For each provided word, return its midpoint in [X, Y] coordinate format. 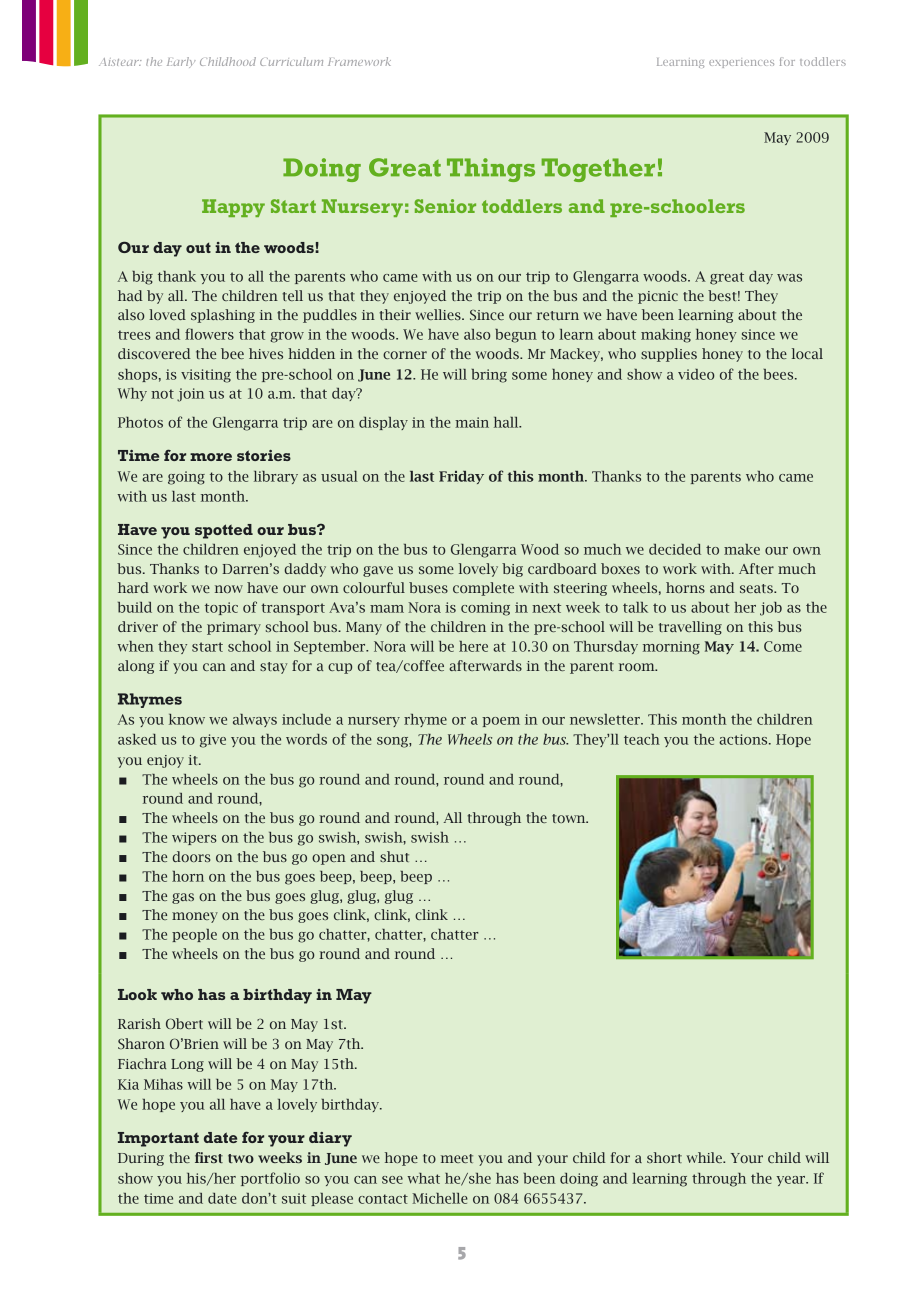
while [705, 1157]
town [570, 818]
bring [489, 376]
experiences [741, 63]
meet [457, 1158]
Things [491, 170]
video [696, 374]
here [473, 646]
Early [181, 62]
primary [234, 628]
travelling [690, 628]
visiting [206, 376]
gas [183, 898]
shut [394, 856]
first [209, 1157]
